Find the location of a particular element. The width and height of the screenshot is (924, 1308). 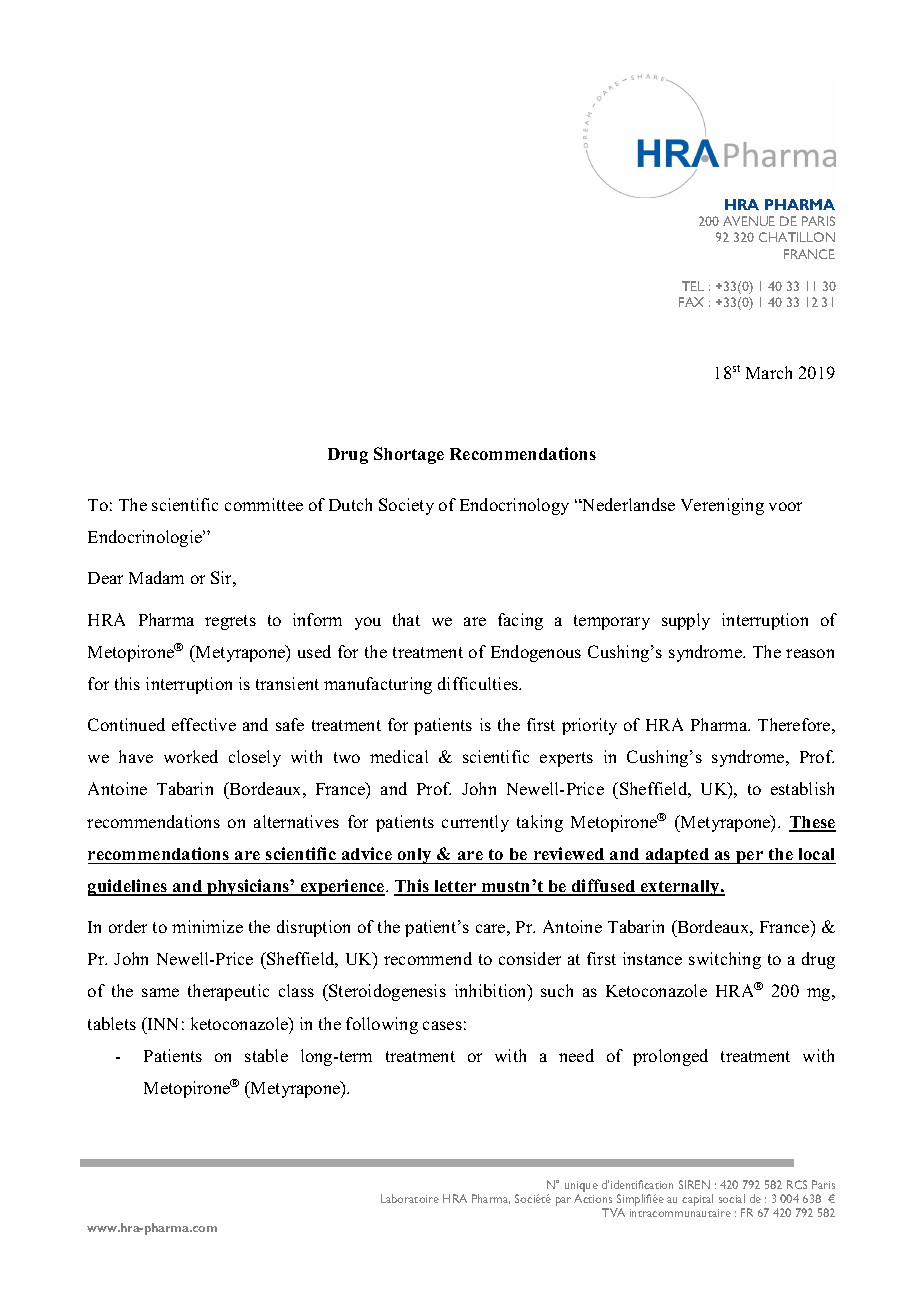

effective is located at coordinates (204, 724).
